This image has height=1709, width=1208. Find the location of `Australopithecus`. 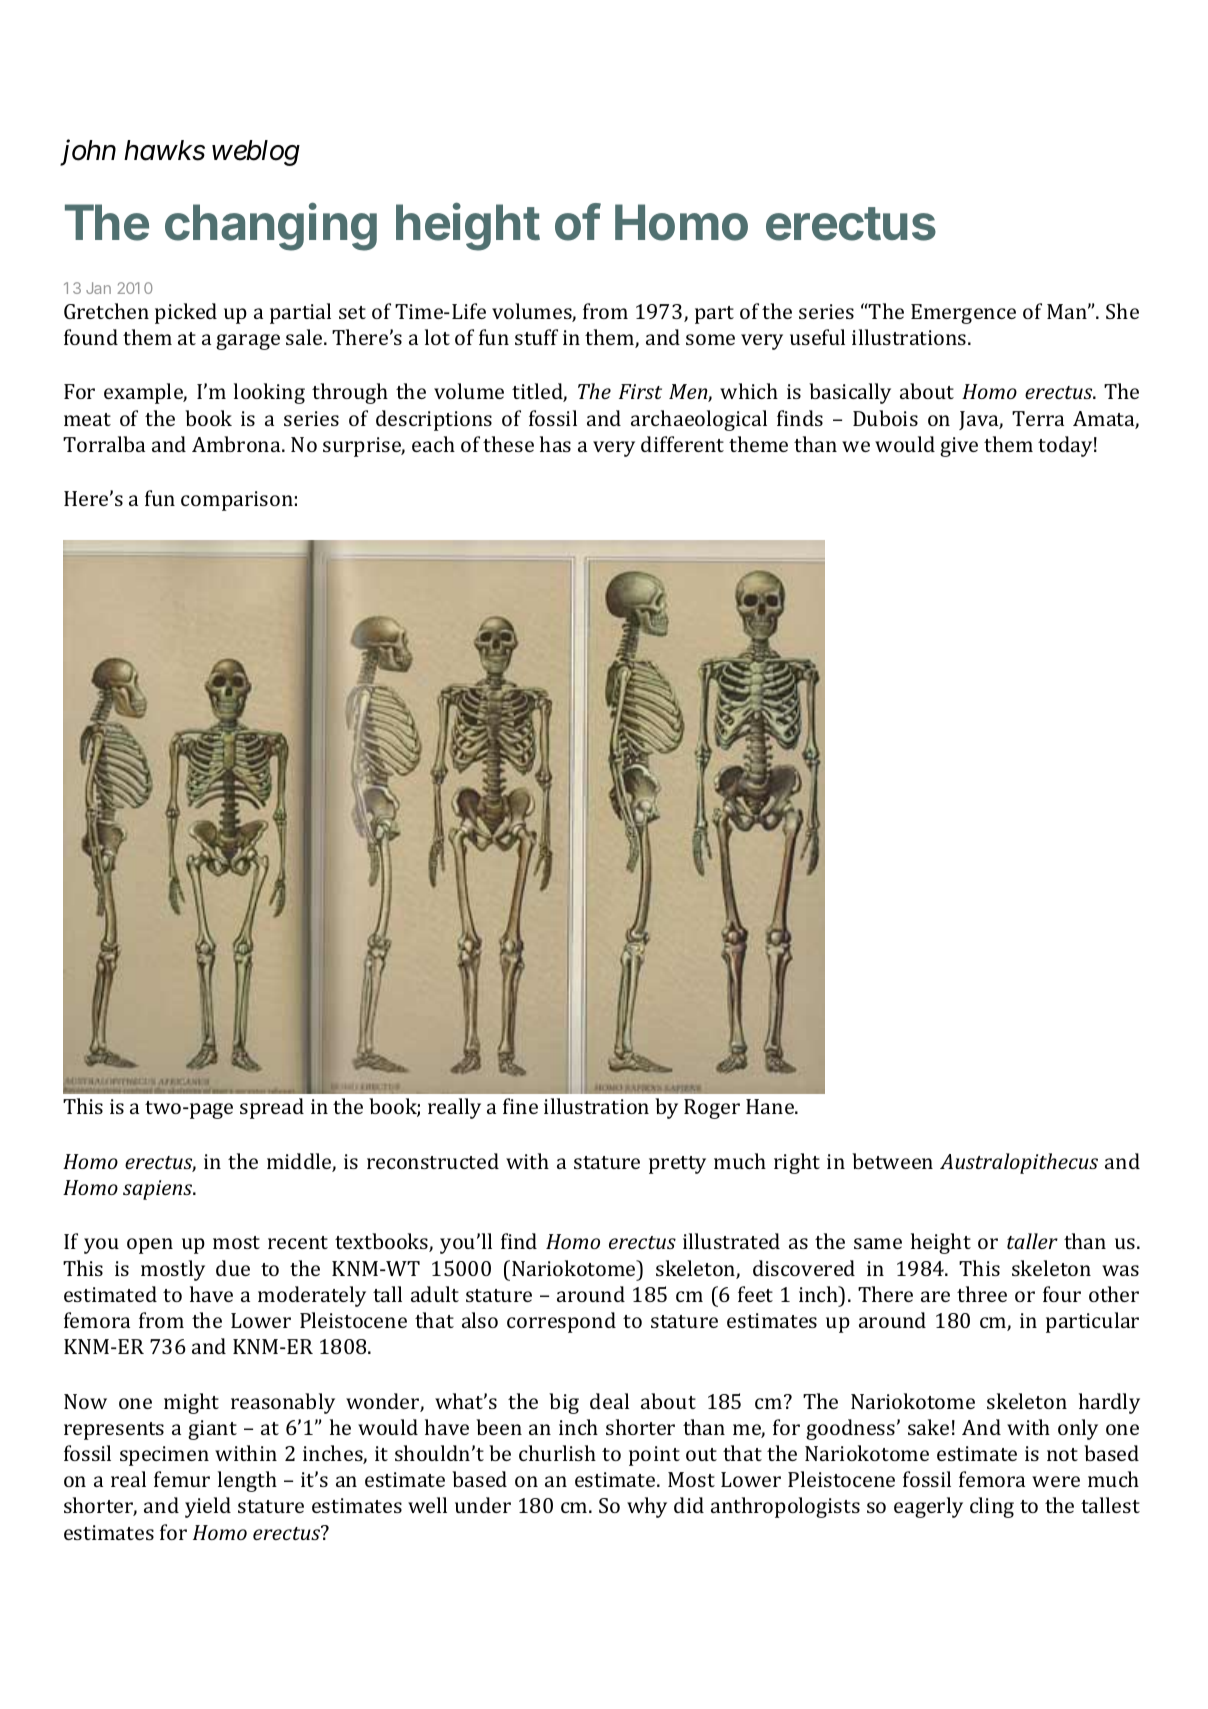

Australopithecus is located at coordinates (1019, 1163).
